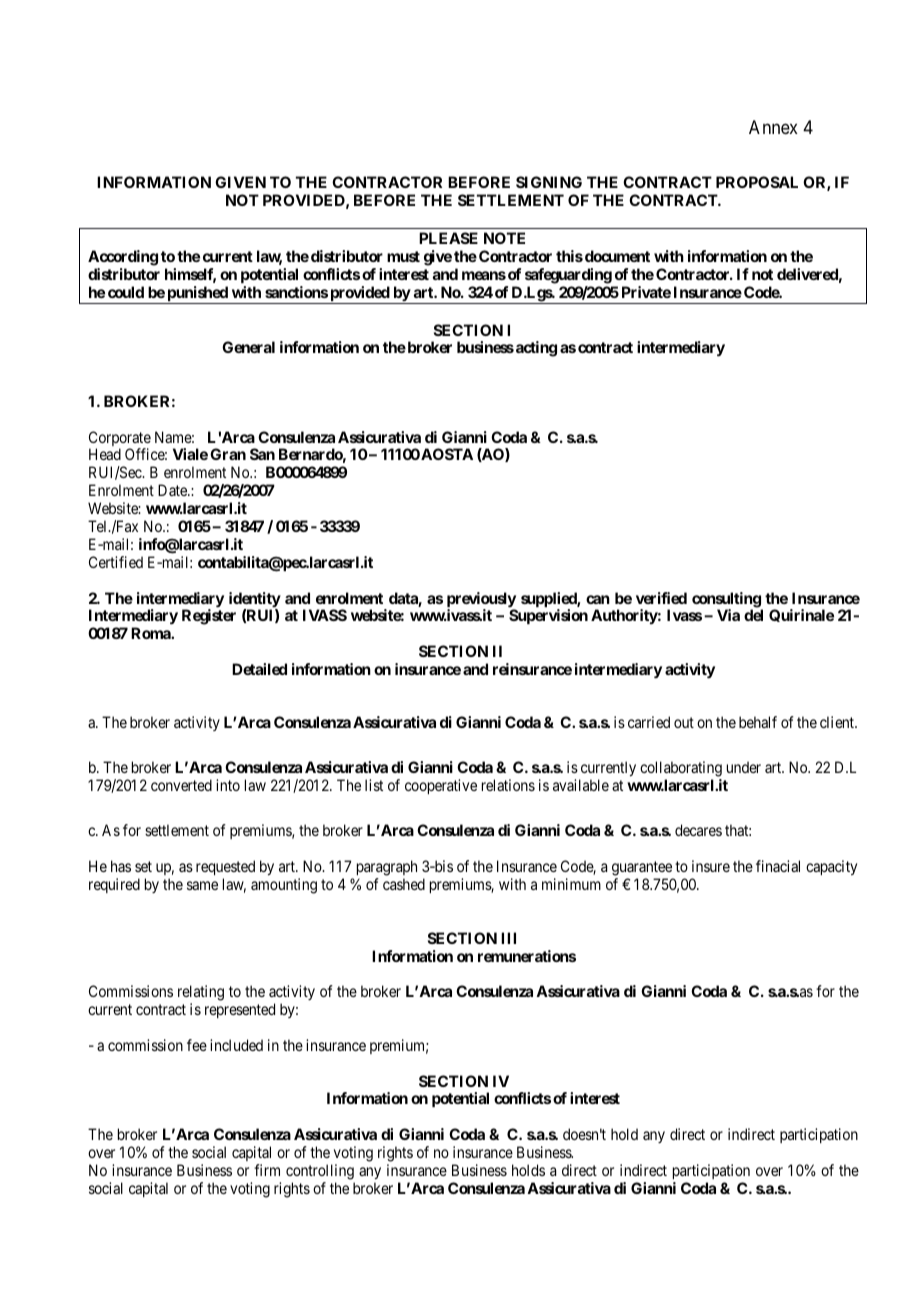  What do you see at coordinates (123, 258) in the image?
I see `According` at bounding box center [123, 258].
